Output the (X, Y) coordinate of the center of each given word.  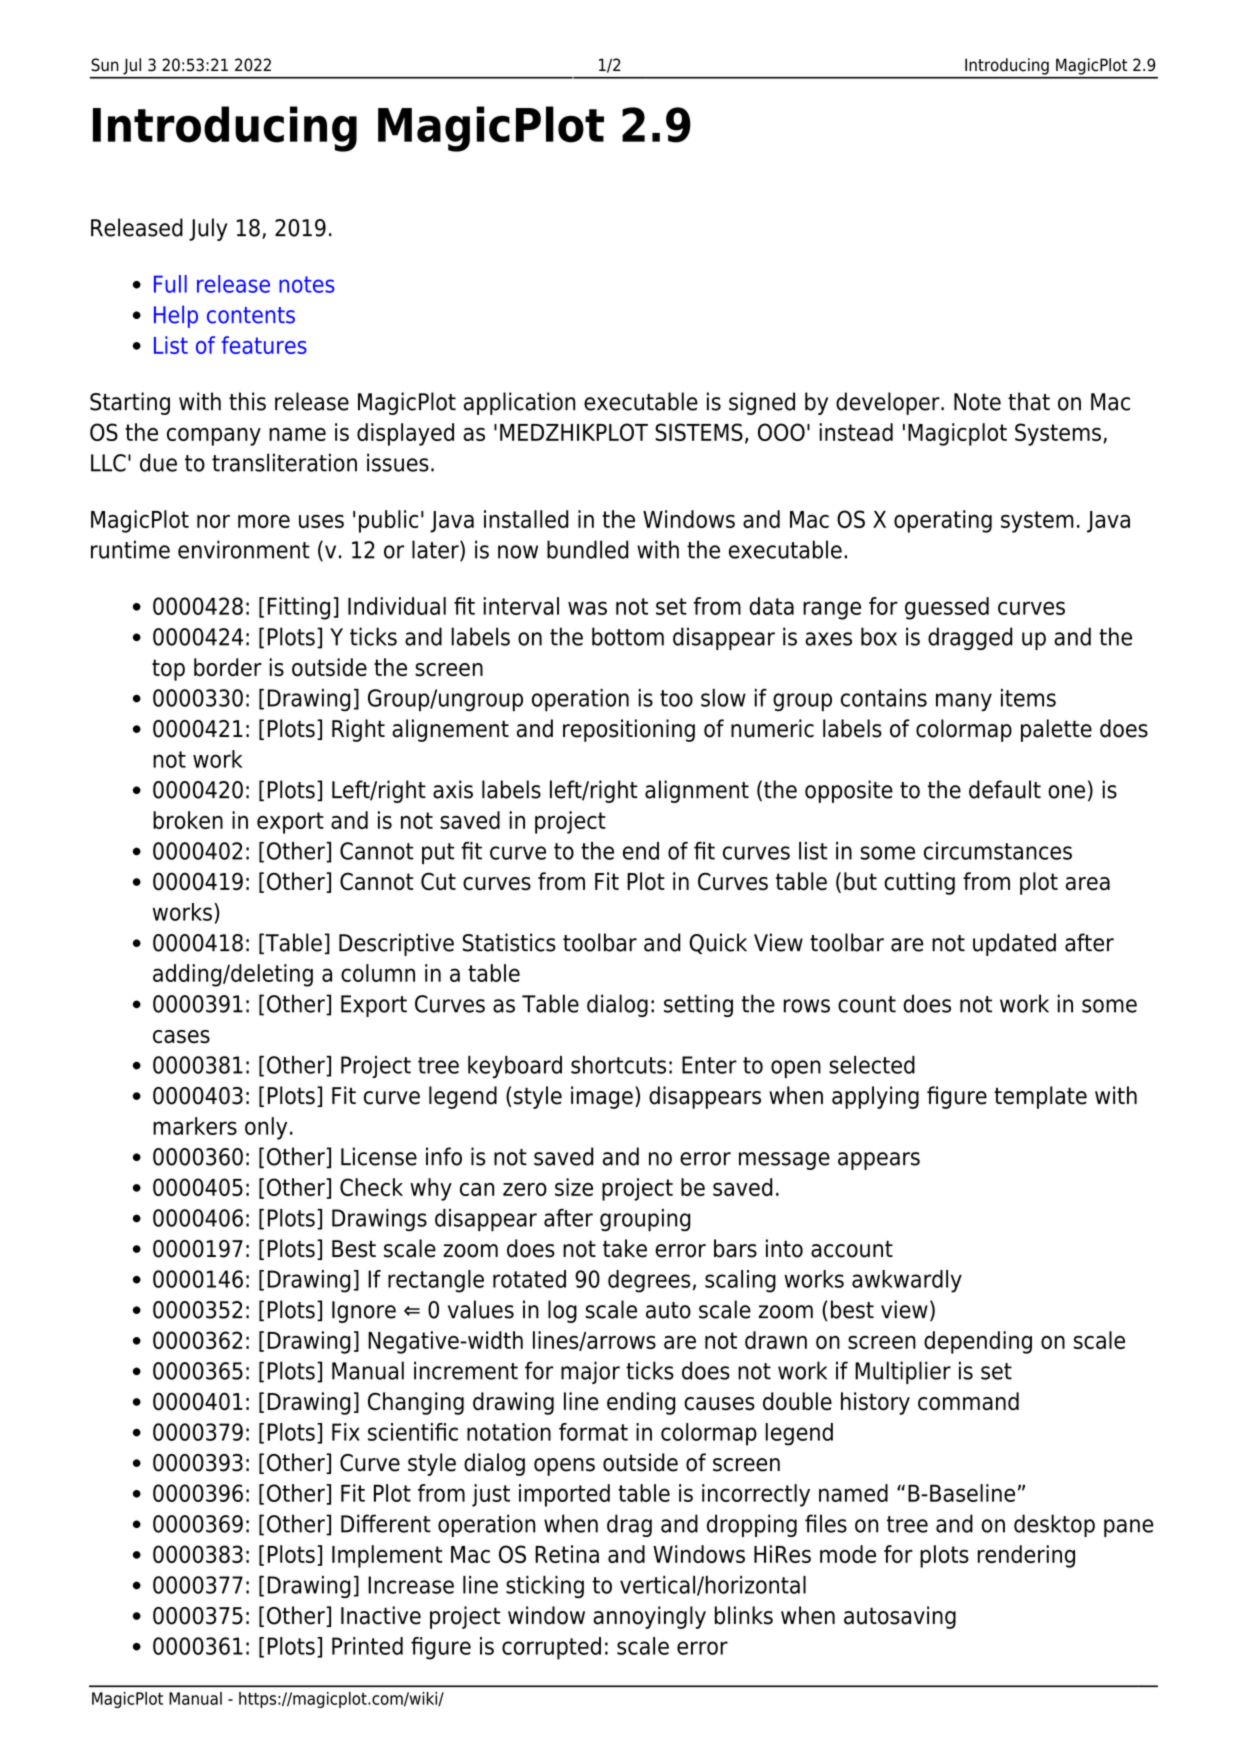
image (602, 1097)
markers (195, 1126)
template (1040, 1097)
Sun (105, 65)
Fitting (299, 608)
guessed (947, 608)
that (1029, 401)
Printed (367, 1646)
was (587, 608)
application (519, 403)
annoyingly (649, 1617)
